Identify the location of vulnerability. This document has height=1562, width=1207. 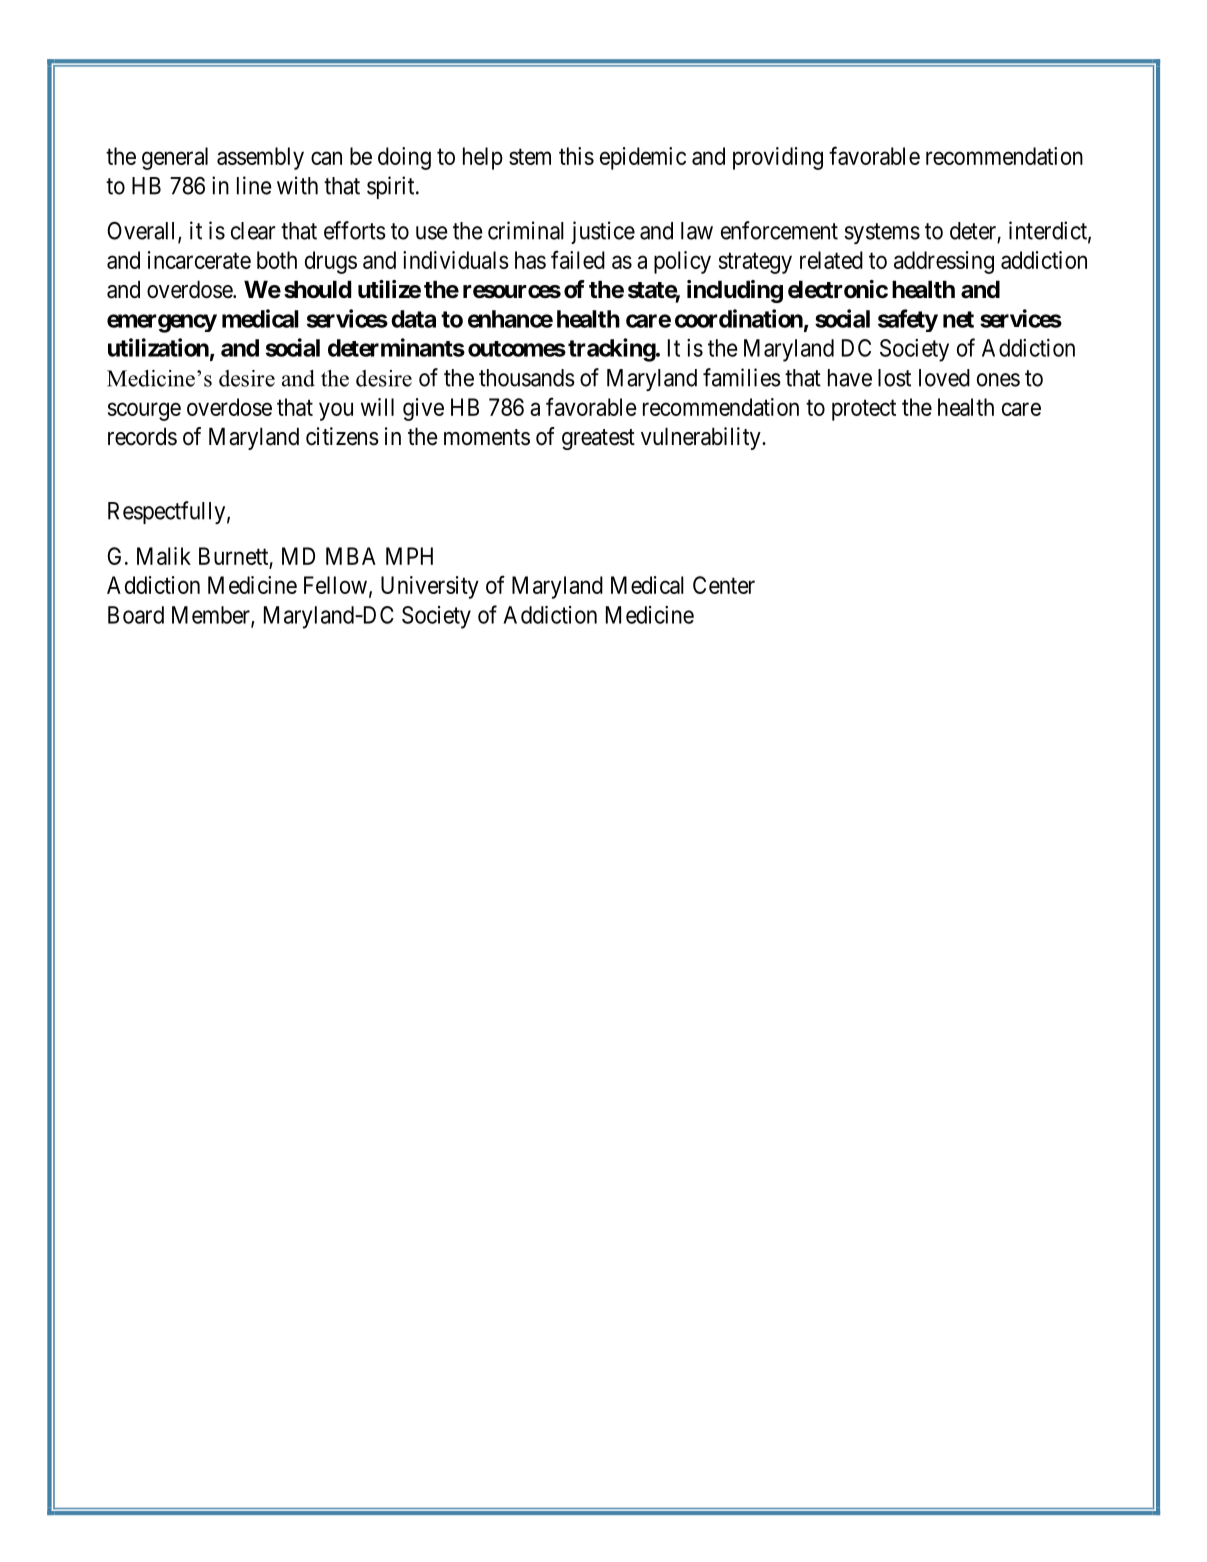
(702, 438).
